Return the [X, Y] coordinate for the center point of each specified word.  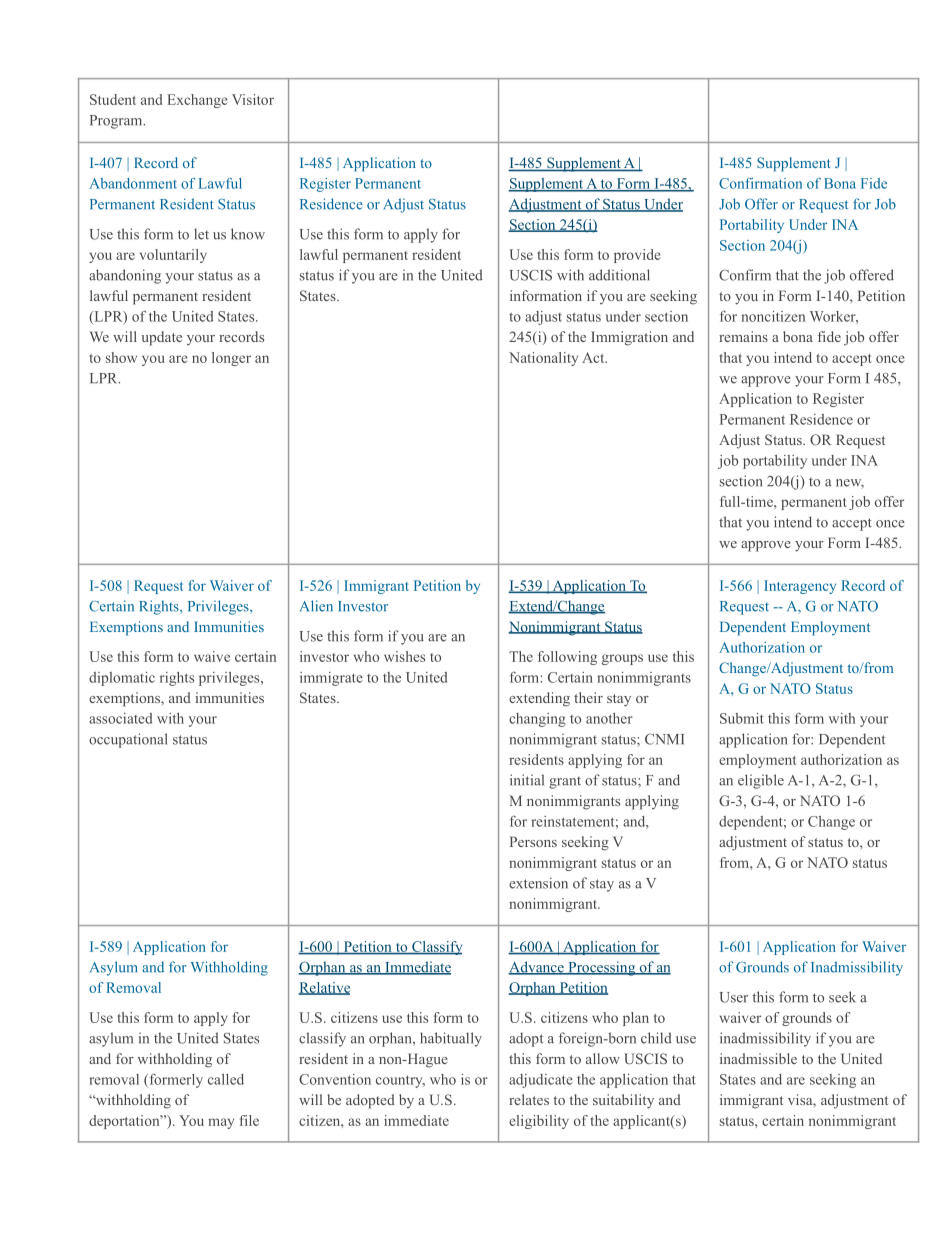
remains [743, 336]
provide [637, 256]
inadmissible [758, 1058]
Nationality [543, 359]
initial [527, 780]
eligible [761, 781]
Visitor [253, 99]
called [226, 1079]
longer [231, 359]
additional [619, 275]
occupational [128, 740]
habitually [451, 1039]
